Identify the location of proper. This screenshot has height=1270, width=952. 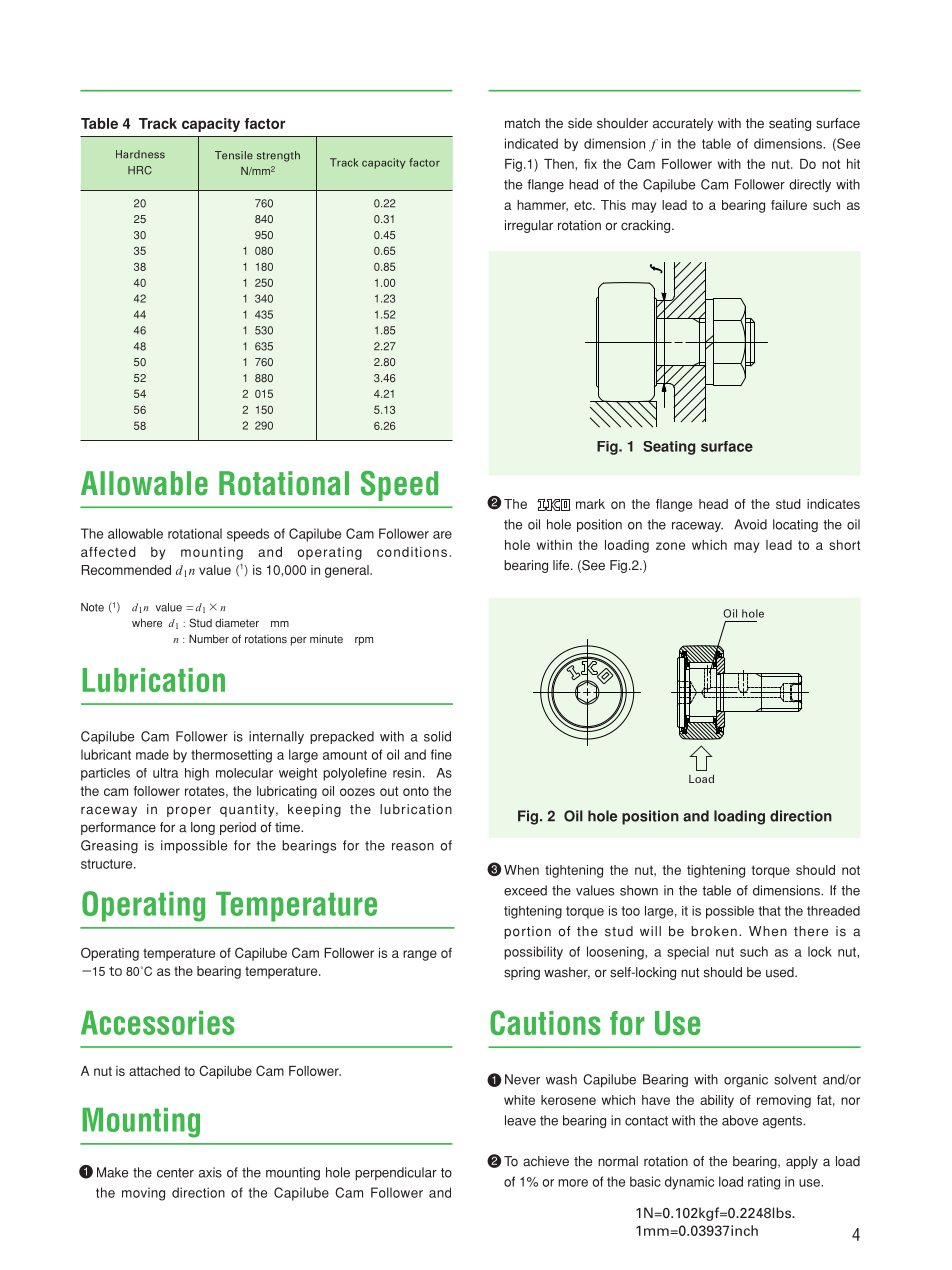
(189, 811).
